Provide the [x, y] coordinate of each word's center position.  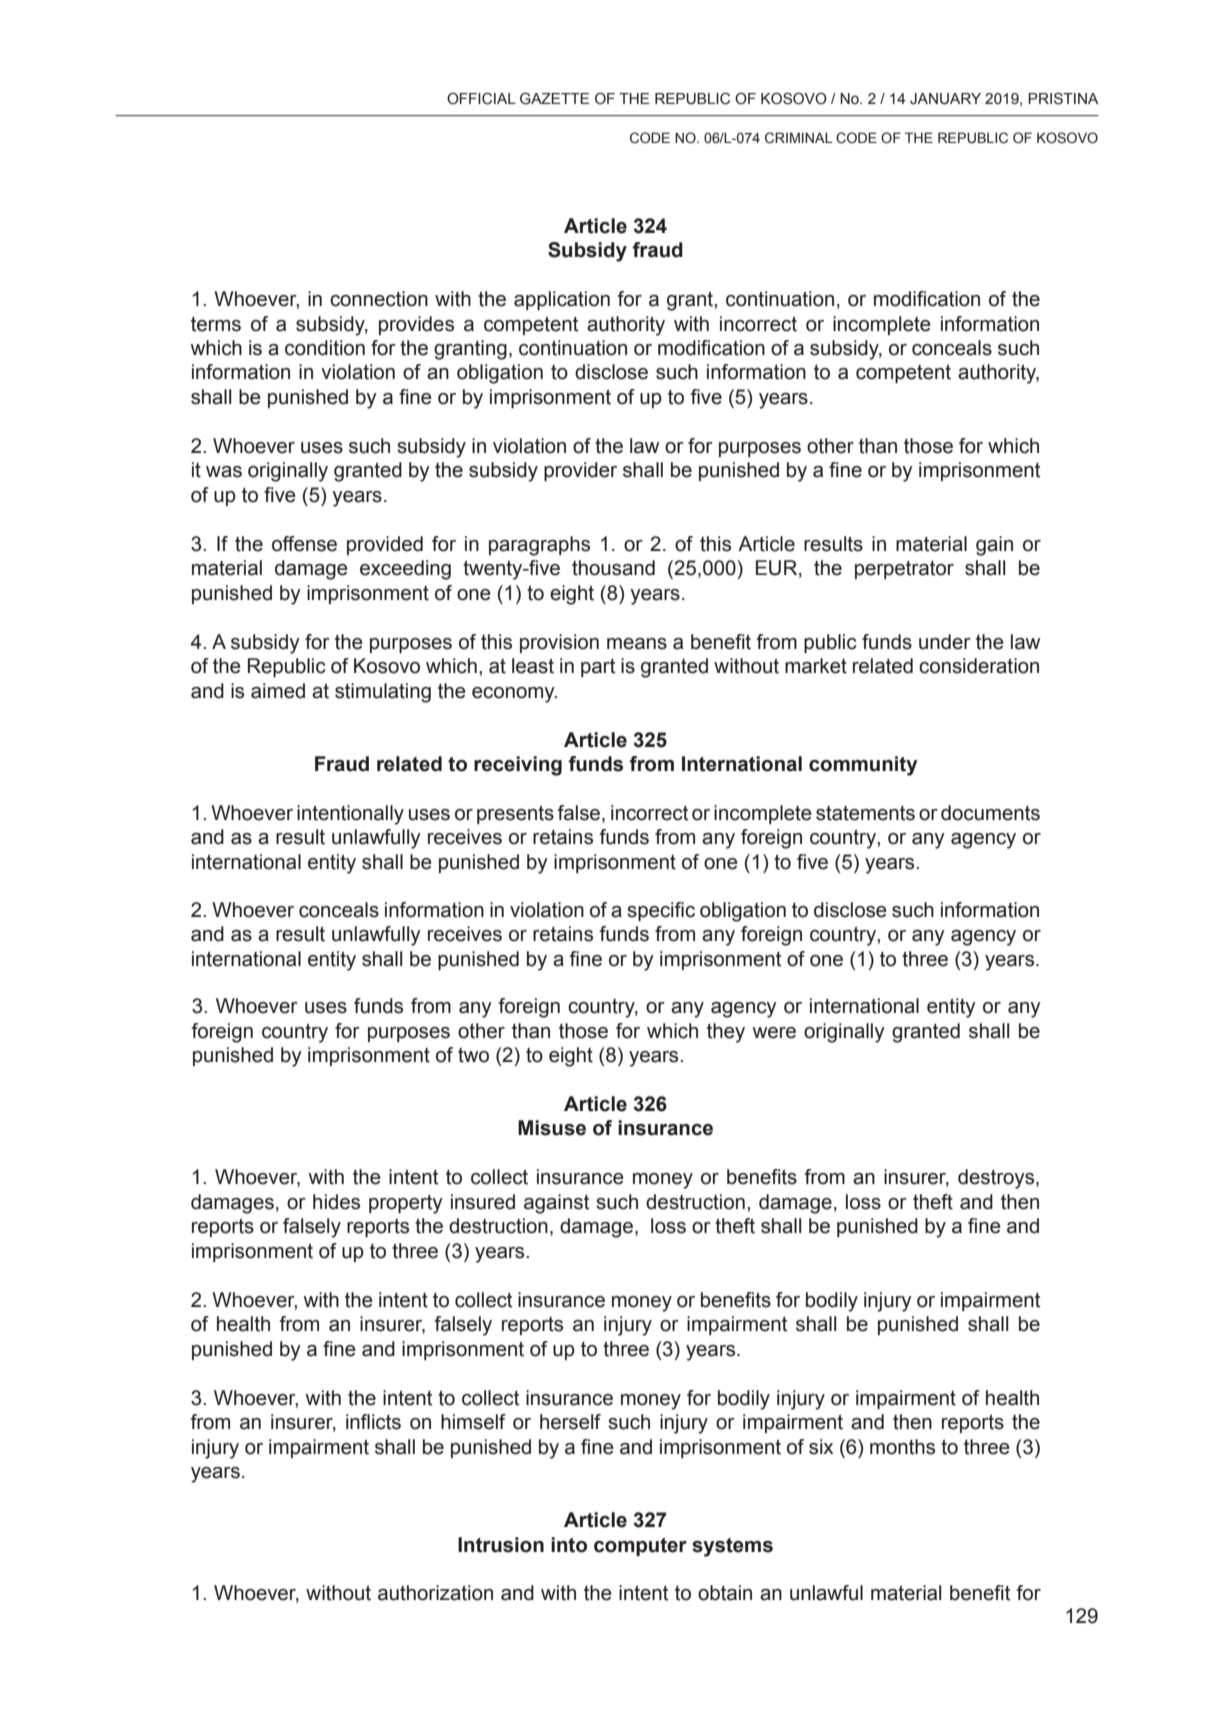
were [774, 1033]
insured [483, 1202]
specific [661, 911]
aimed [278, 691]
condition [325, 348]
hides [336, 1202]
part [598, 668]
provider [580, 471]
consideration [979, 666]
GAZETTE [554, 98]
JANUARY [945, 99]
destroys [997, 1179]
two [473, 1055]
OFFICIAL [481, 98]
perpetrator [904, 570]
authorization [435, 1593]
